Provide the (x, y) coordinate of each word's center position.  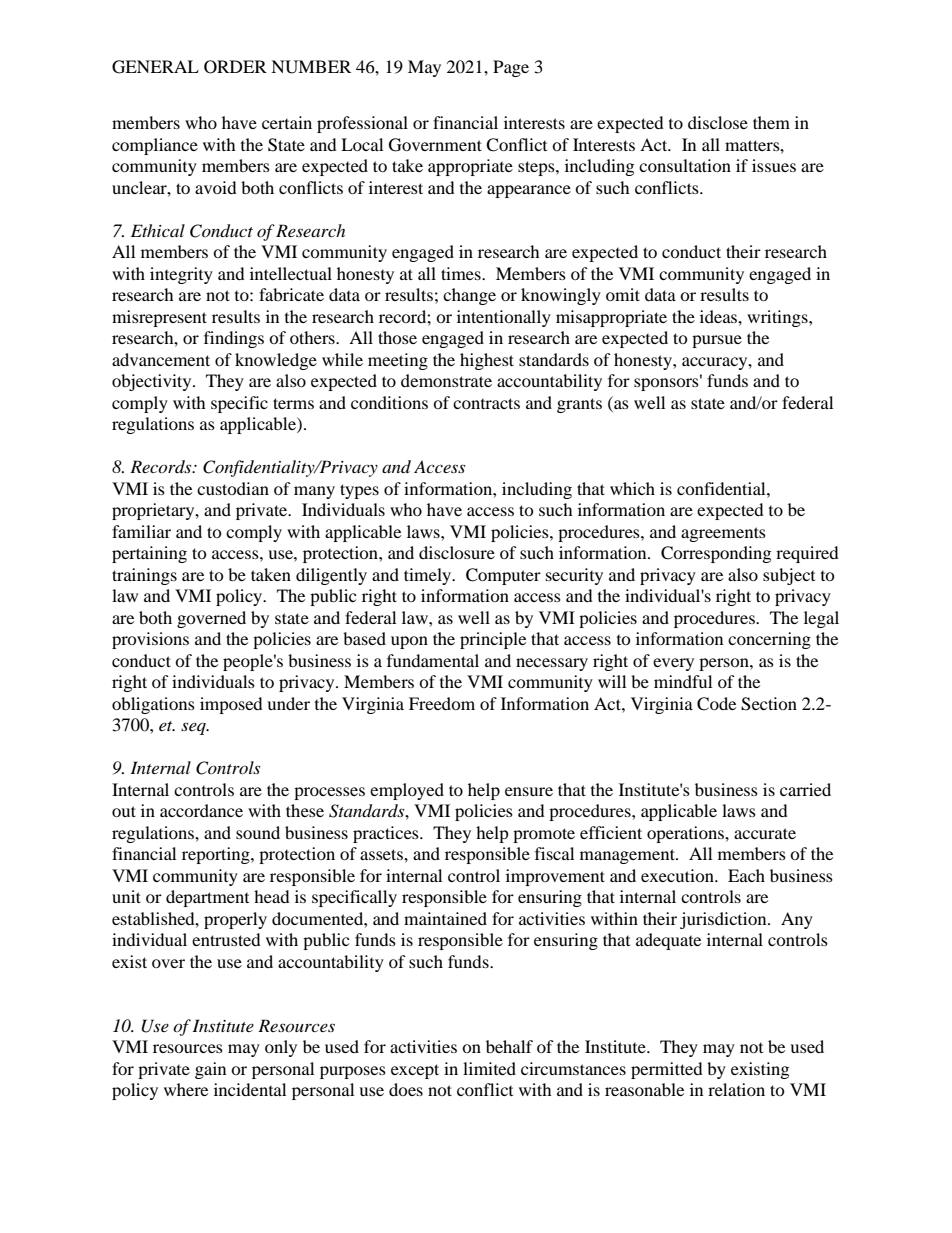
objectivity (153, 382)
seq (194, 728)
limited (489, 1068)
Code (716, 704)
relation (736, 1089)
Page (511, 68)
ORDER (235, 67)
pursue (717, 341)
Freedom (442, 703)
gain (210, 1070)
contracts (486, 403)
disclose (718, 122)
